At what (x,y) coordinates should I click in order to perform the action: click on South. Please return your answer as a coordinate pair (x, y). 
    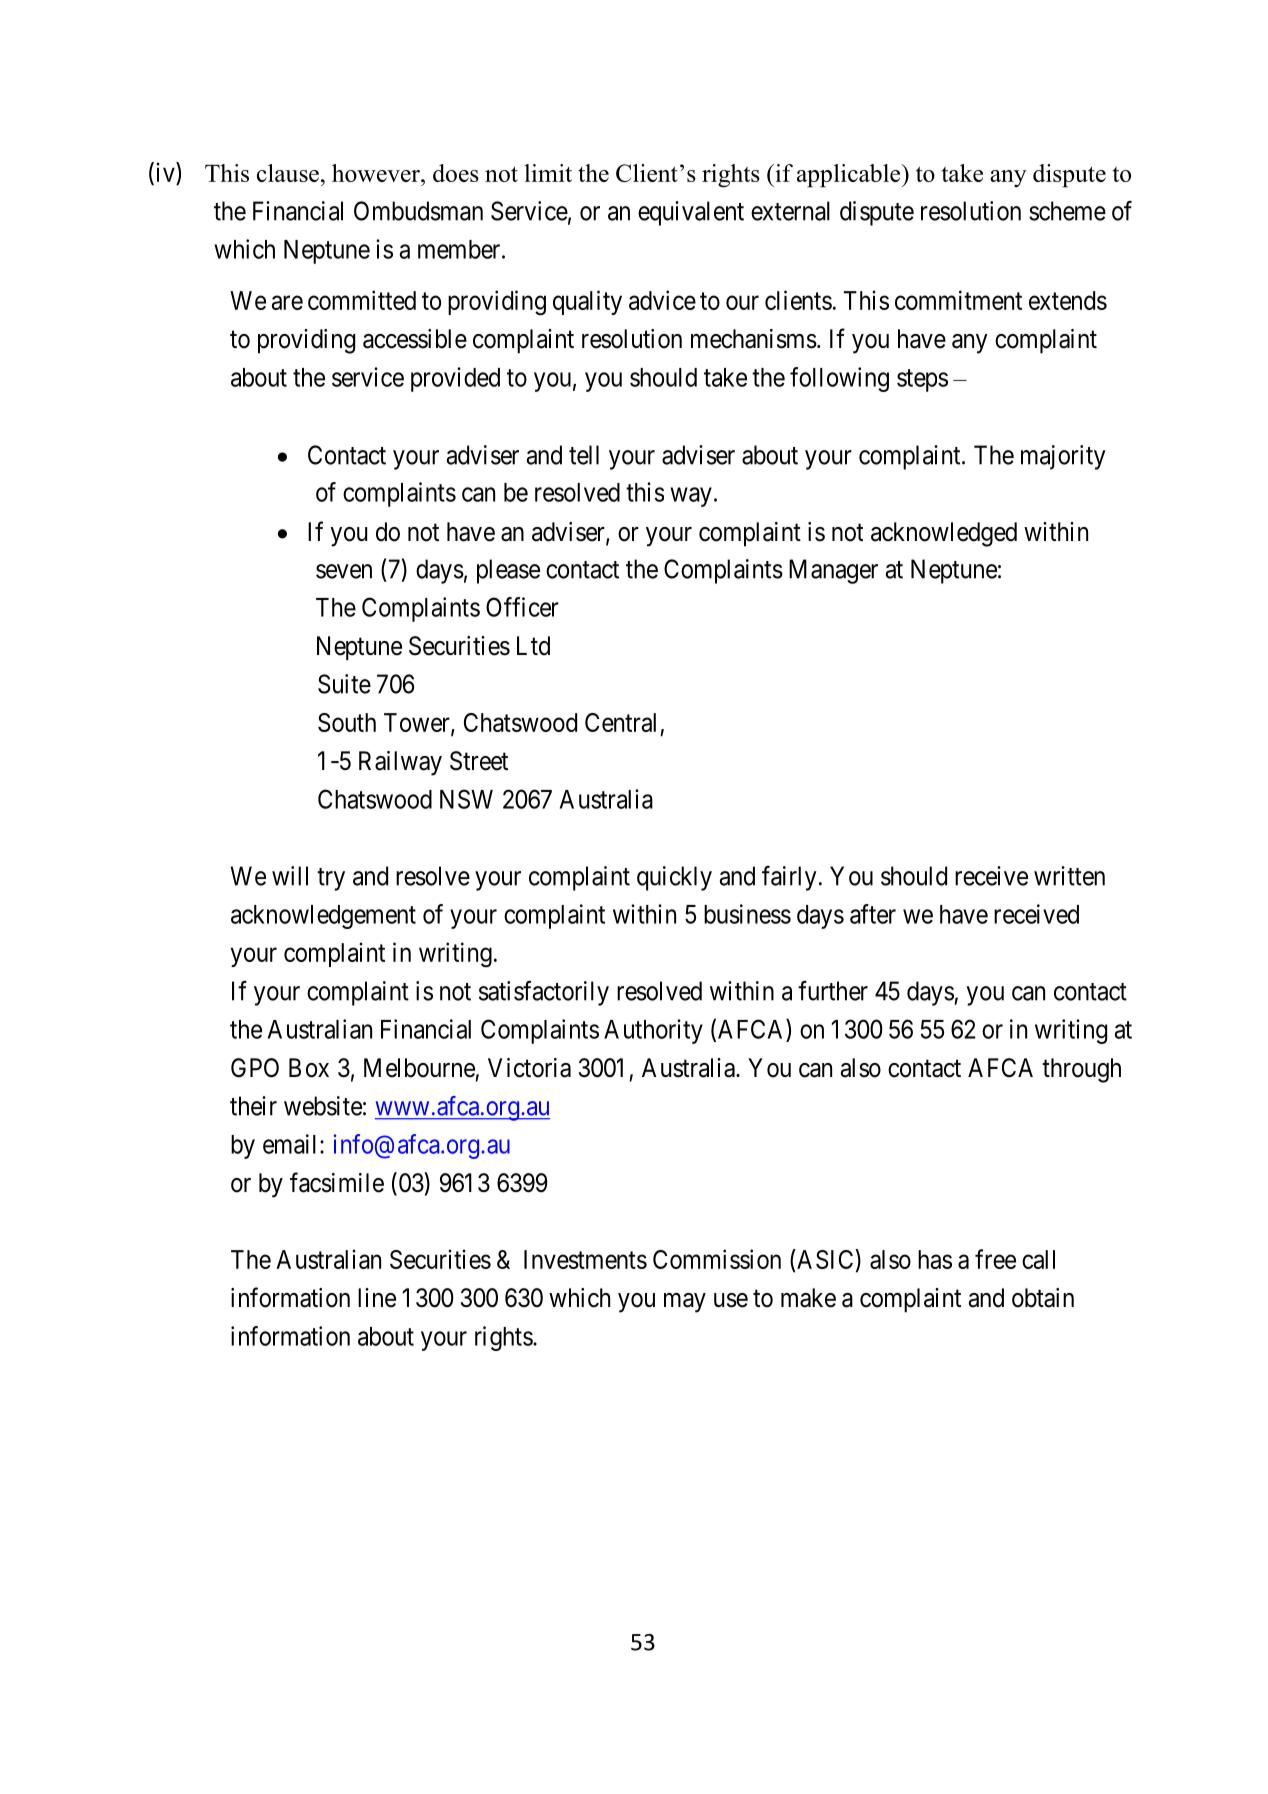
    Looking at the image, I should click on (347, 722).
